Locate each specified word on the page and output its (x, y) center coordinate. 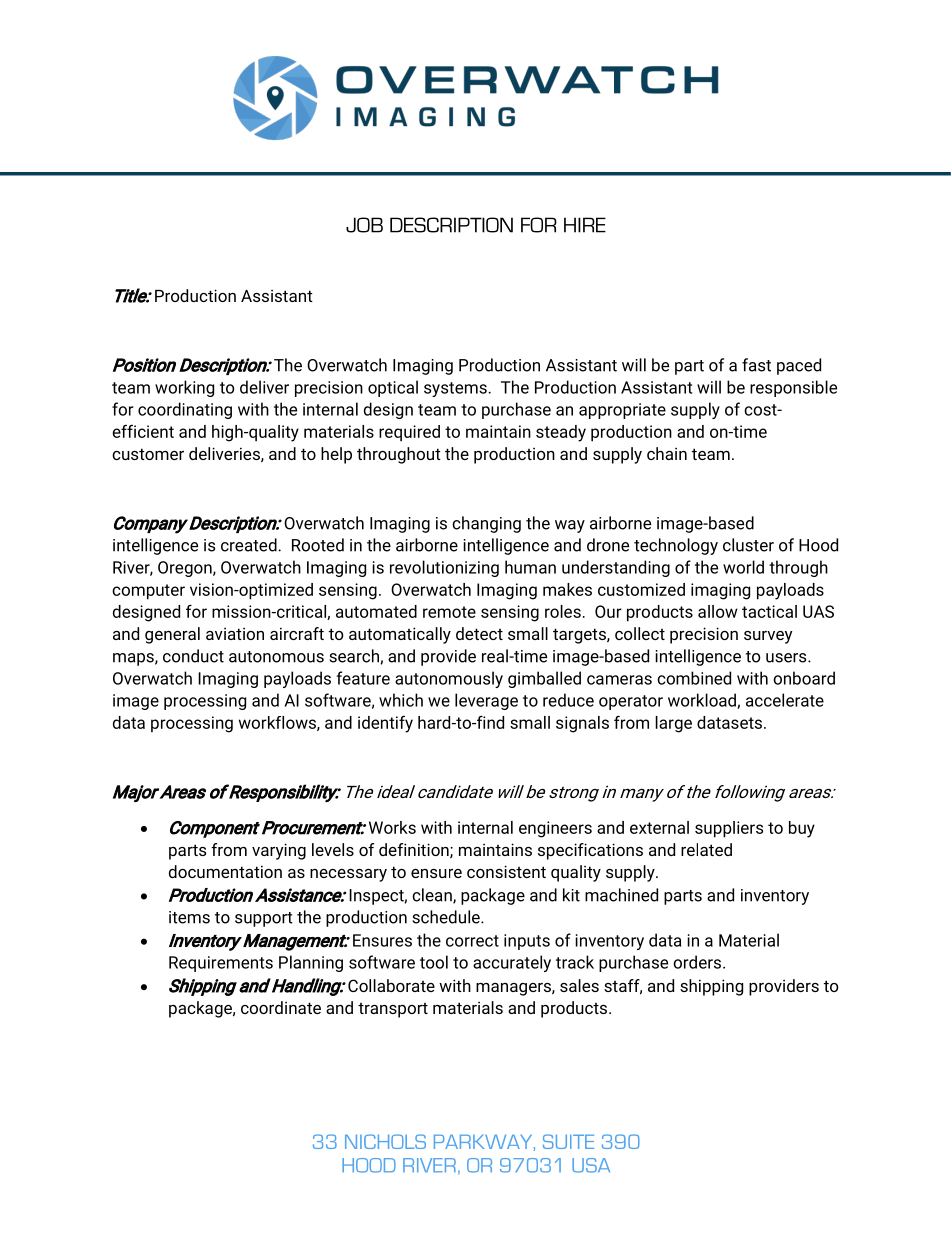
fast (756, 365)
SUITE (568, 1141)
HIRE (585, 225)
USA (591, 1165)
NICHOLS (385, 1141)
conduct (193, 656)
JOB (364, 225)
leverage (486, 701)
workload (703, 701)
